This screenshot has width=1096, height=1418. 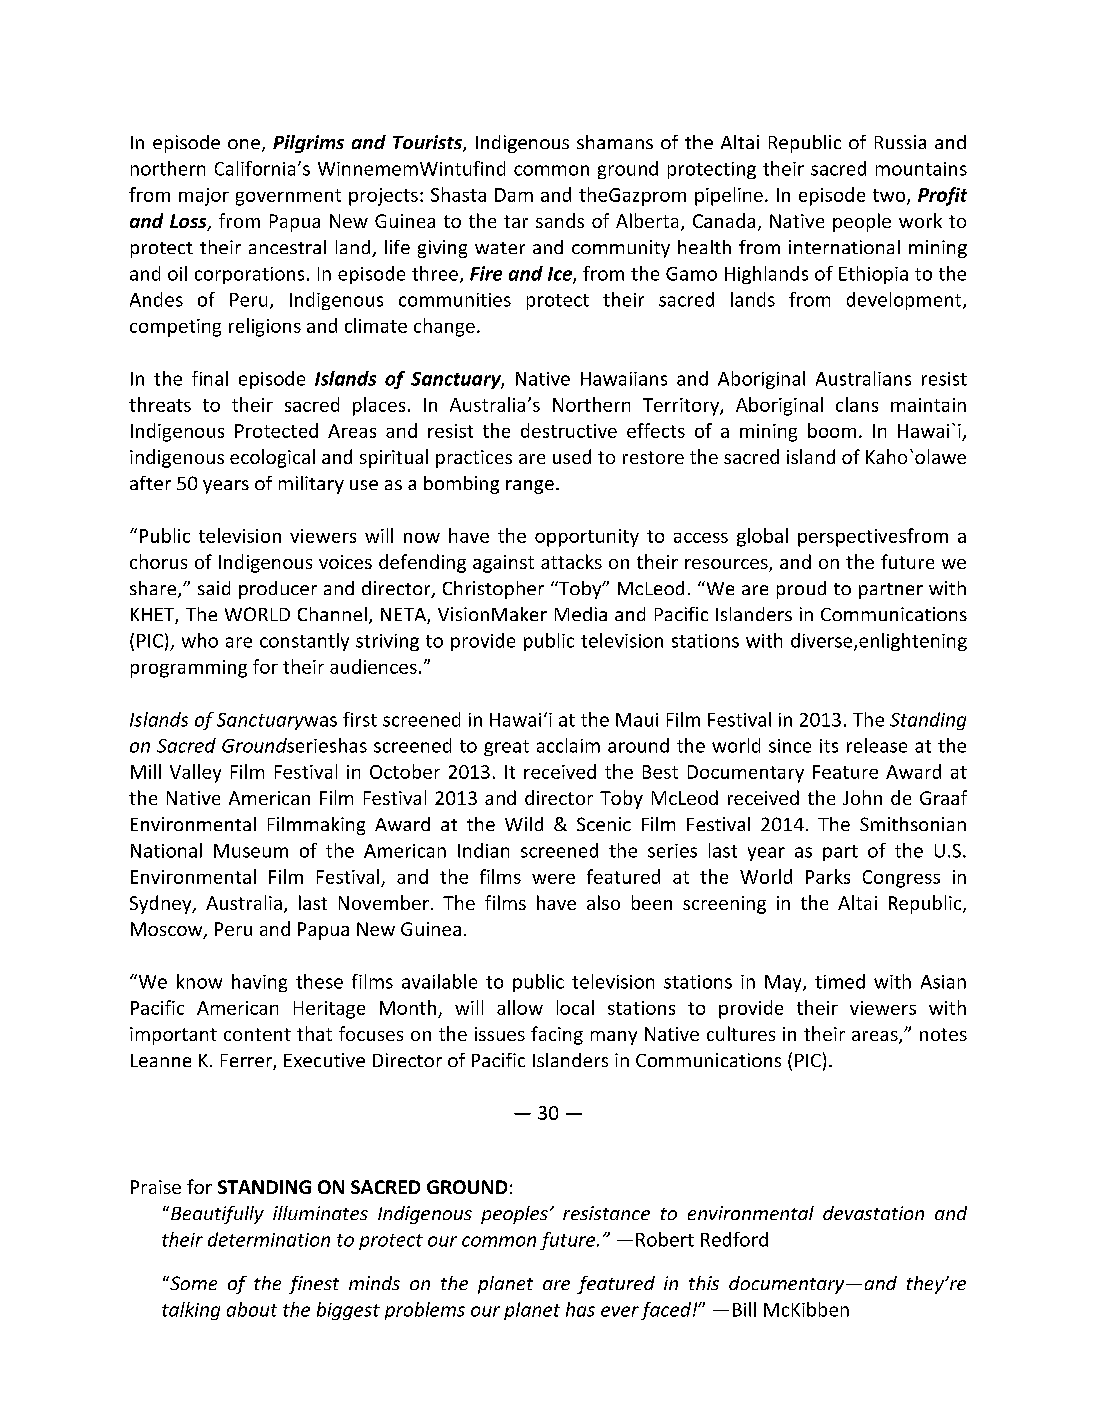 I want to click on notes, so click(x=943, y=1034).
